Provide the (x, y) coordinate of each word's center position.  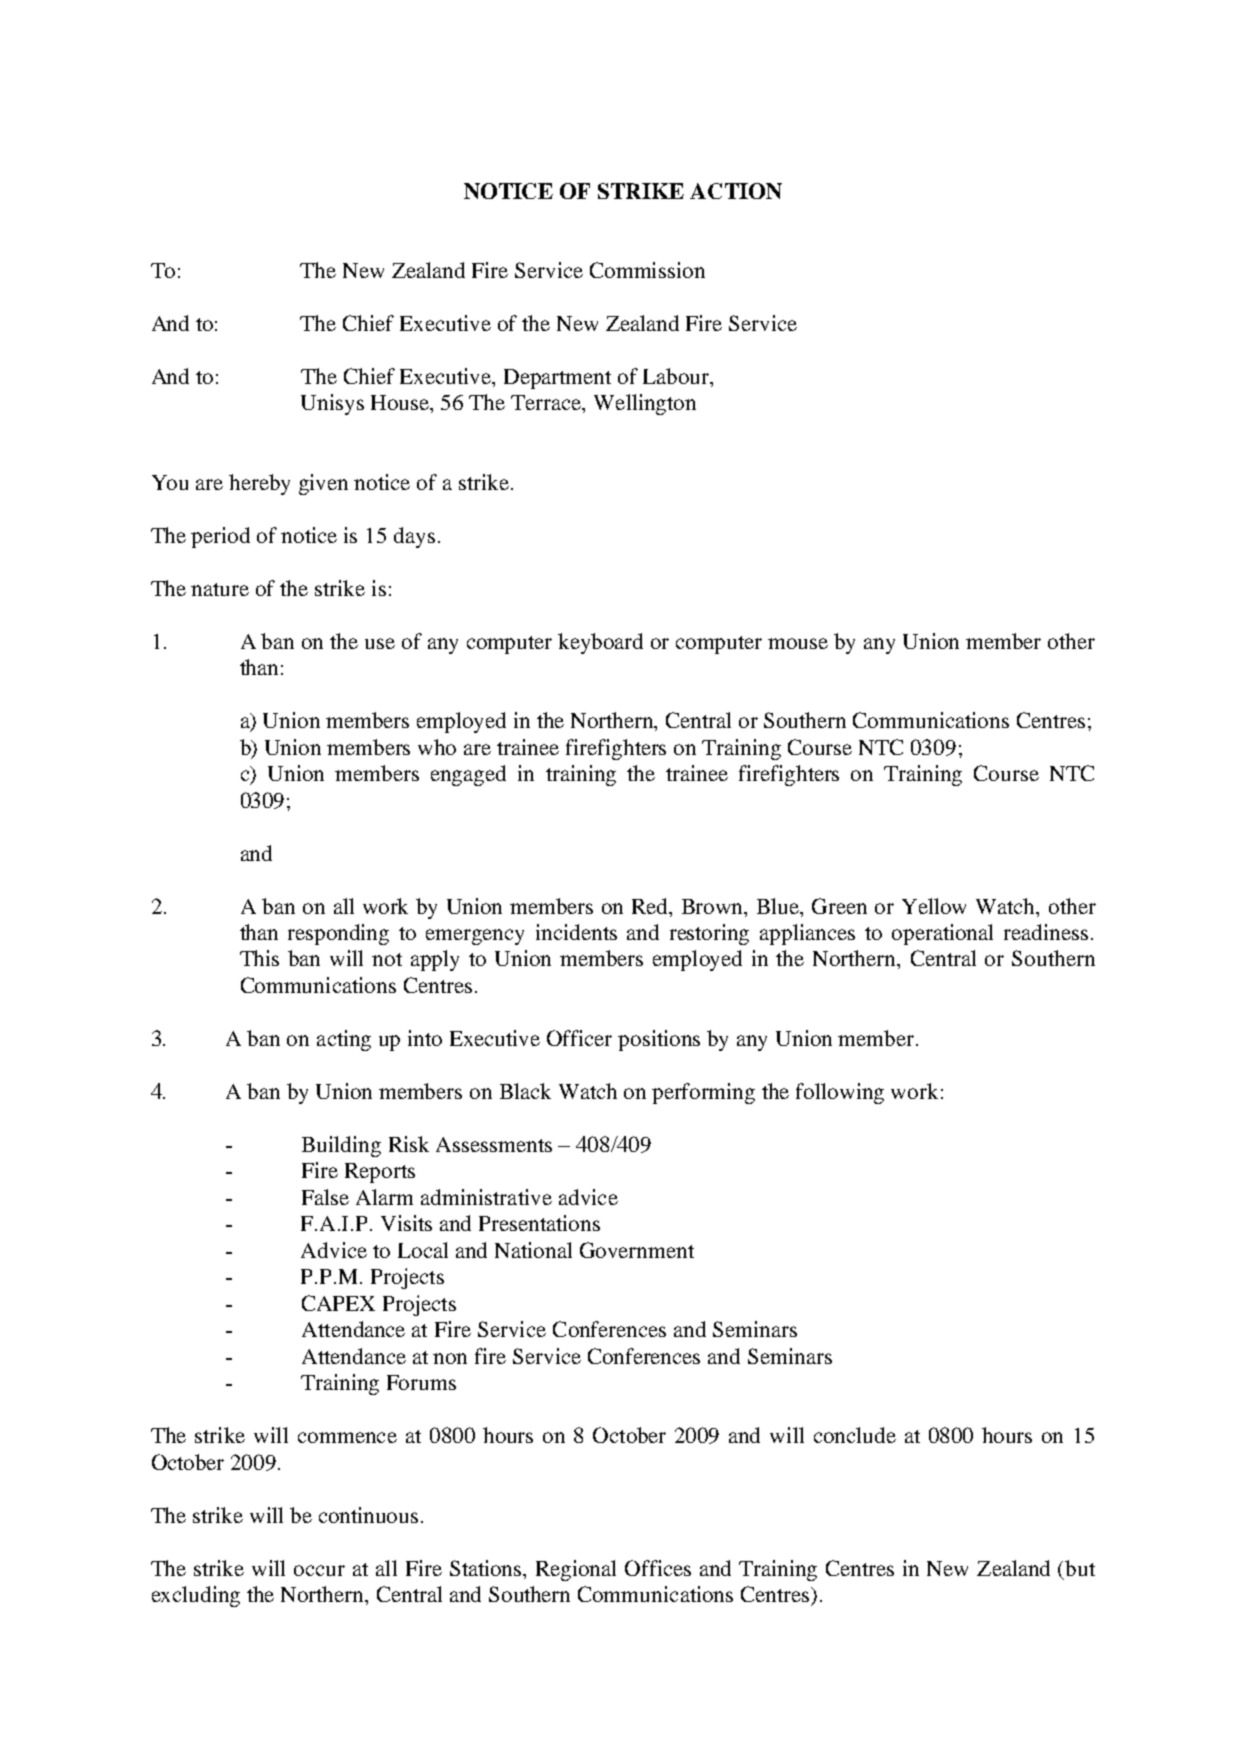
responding (338, 934)
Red (651, 906)
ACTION (736, 191)
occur (319, 1570)
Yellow (934, 906)
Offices (658, 1568)
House (401, 404)
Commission (647, 270)
